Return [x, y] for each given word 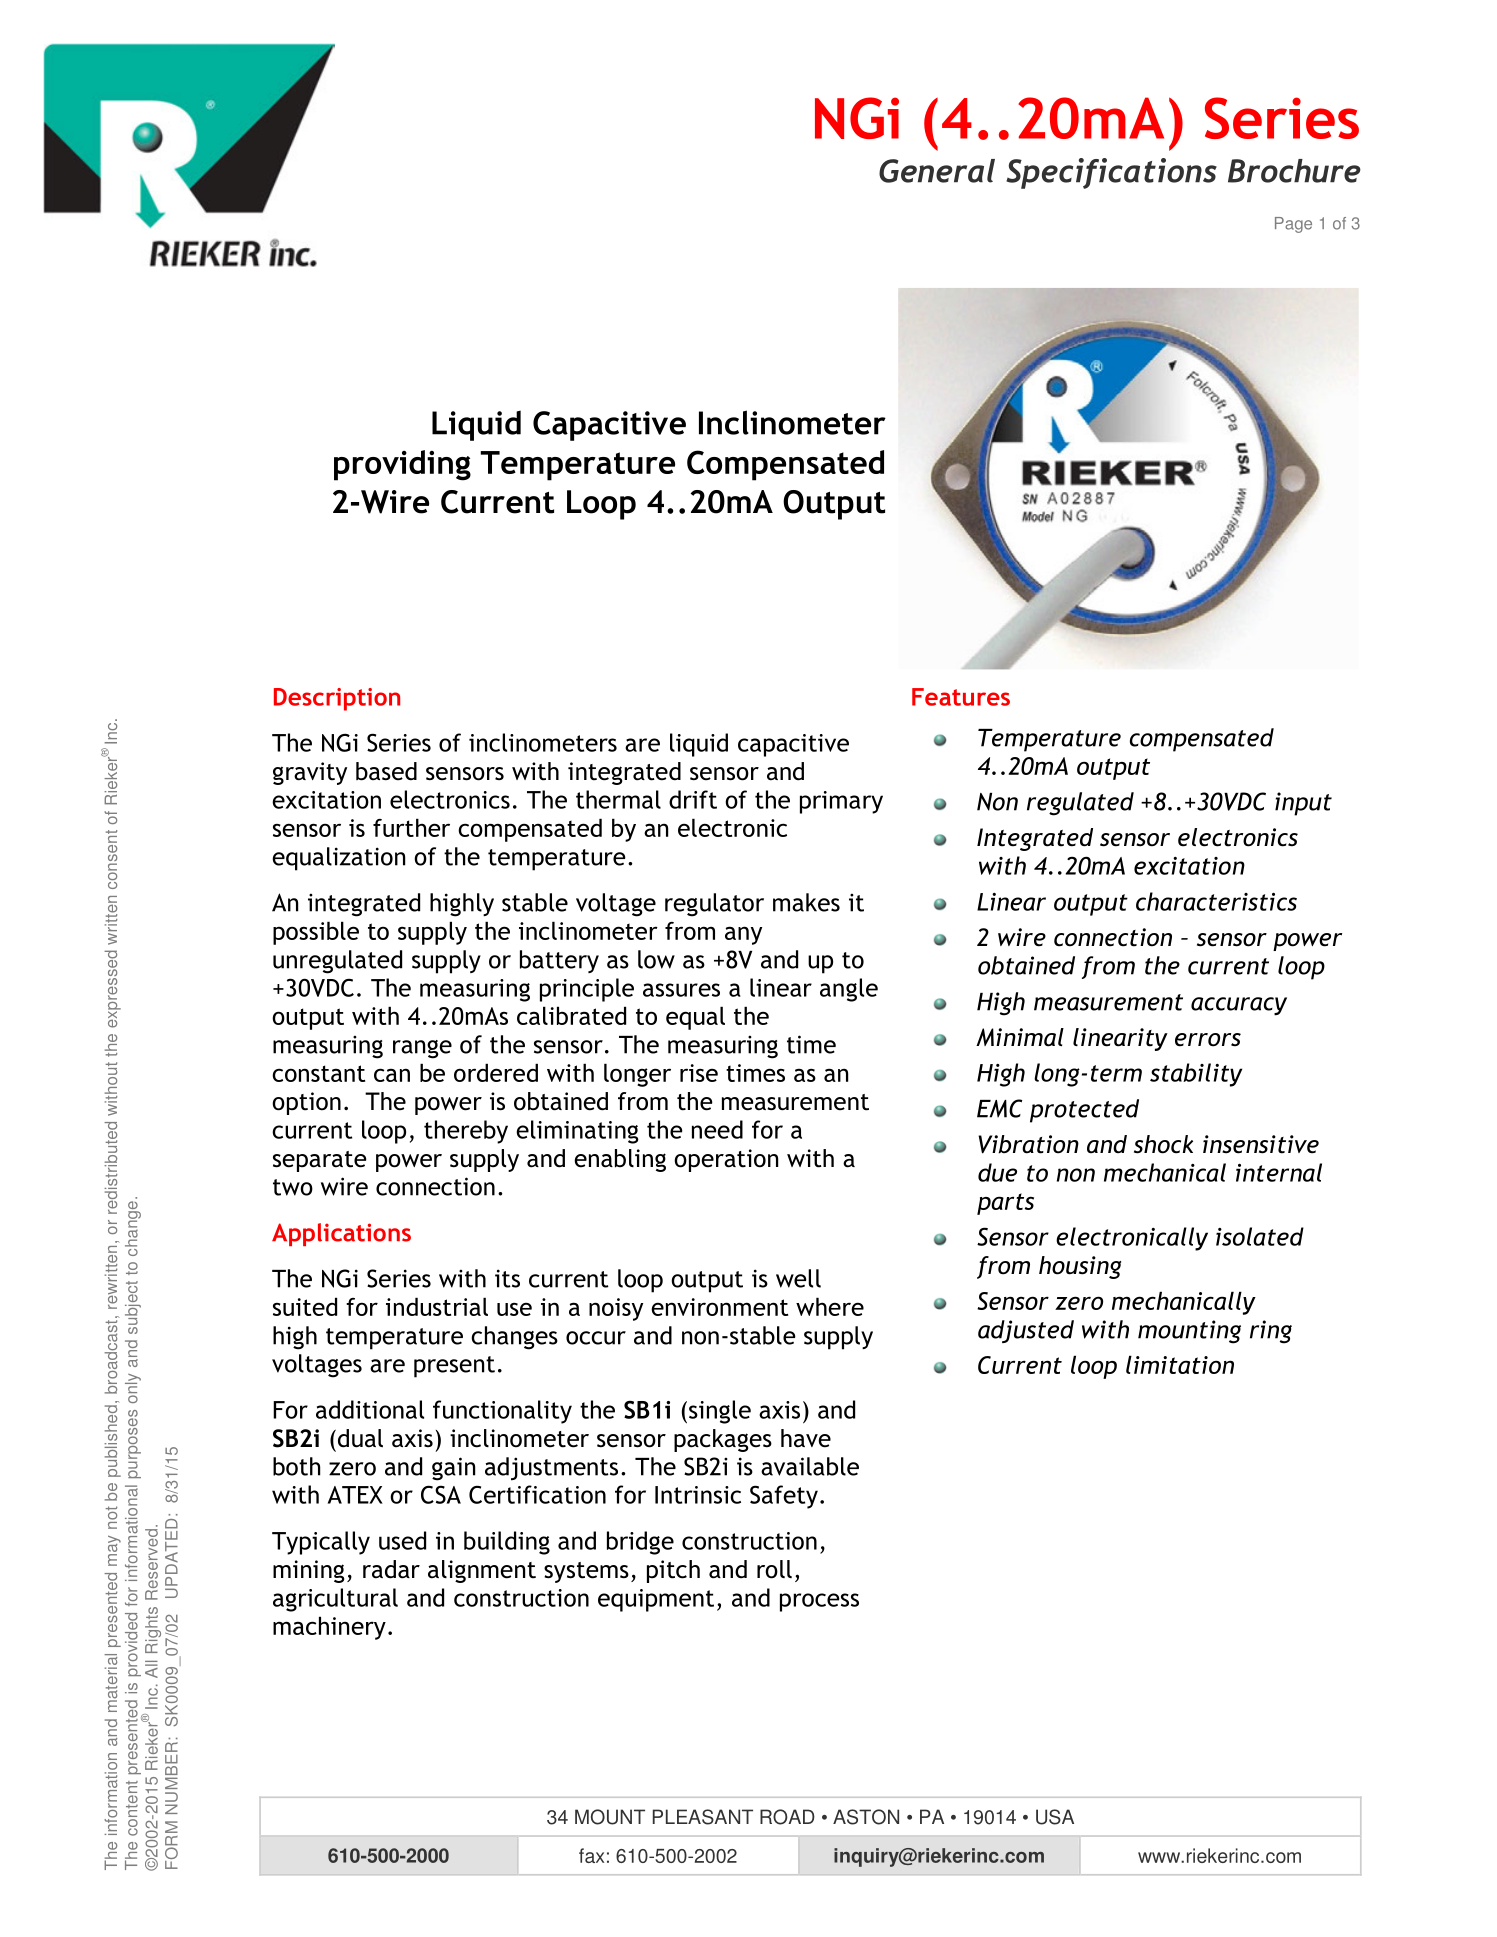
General [937, 171]
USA [1055, 1817]
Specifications [1111, 173]
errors [1208, 1040]
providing [402, 465]
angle [849, 990]
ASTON [866, 1817]
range [422, 1049]
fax [591, 1855]
